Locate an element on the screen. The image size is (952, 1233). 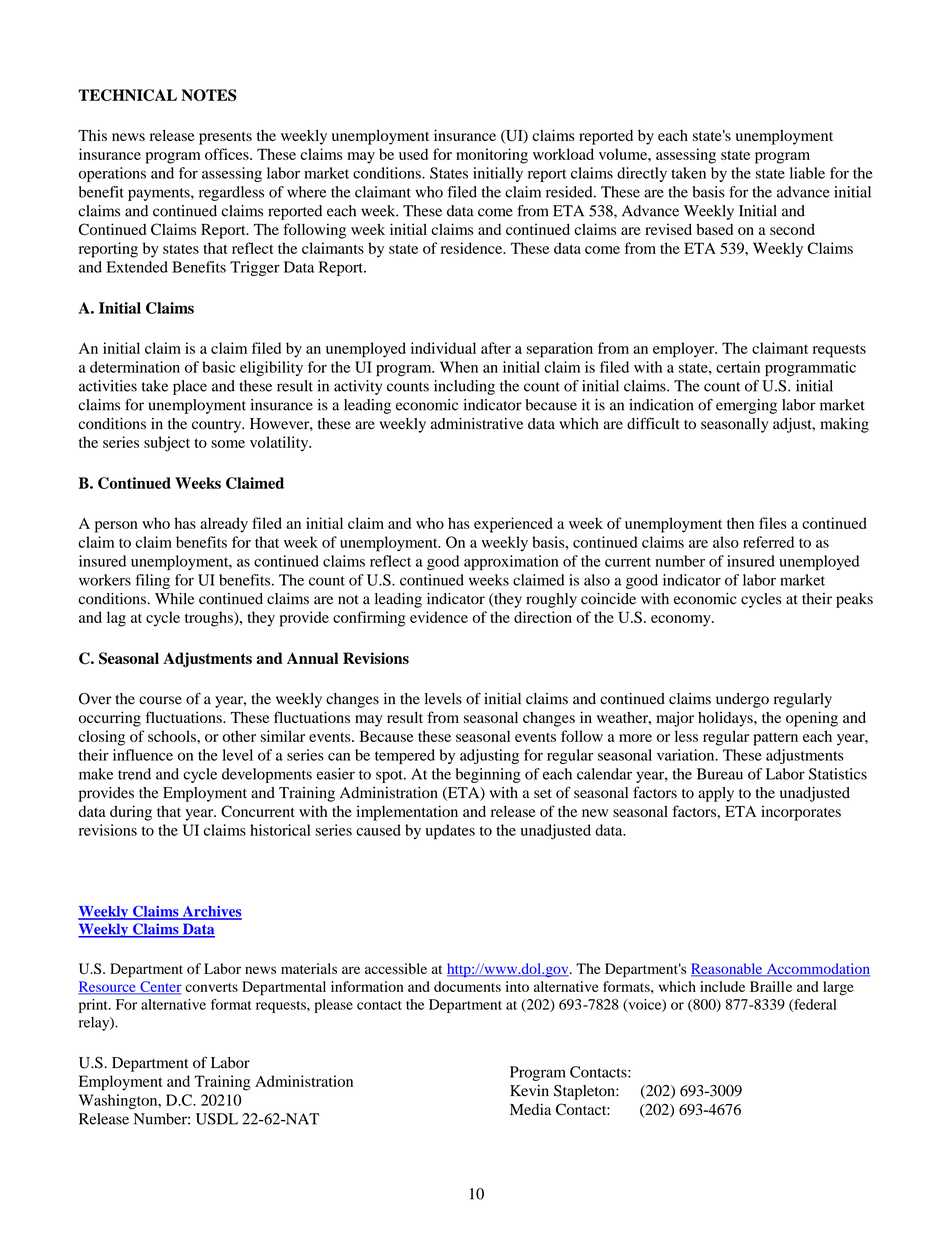
schools is located at coordinates (173, 736).
